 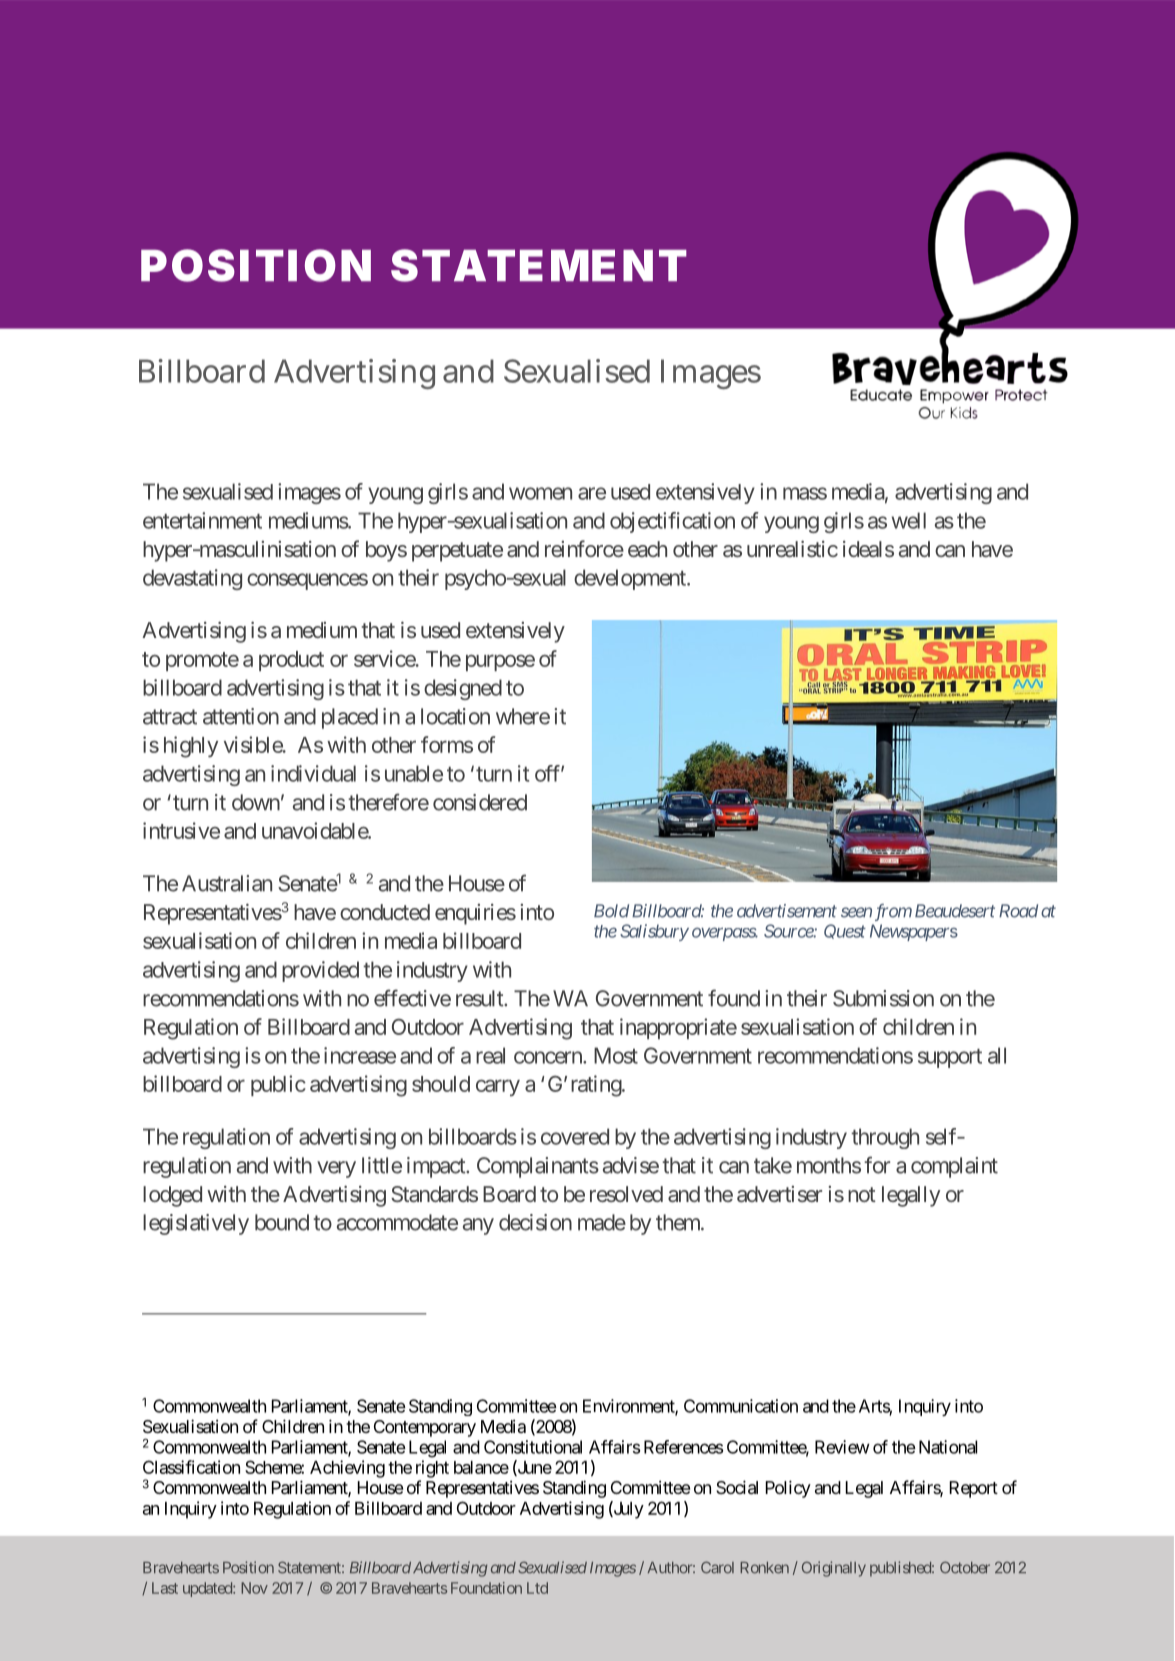 What do you see at coordinates (909, 520) in the screenshot?
I see `well` at bounding box center [909, 520].
